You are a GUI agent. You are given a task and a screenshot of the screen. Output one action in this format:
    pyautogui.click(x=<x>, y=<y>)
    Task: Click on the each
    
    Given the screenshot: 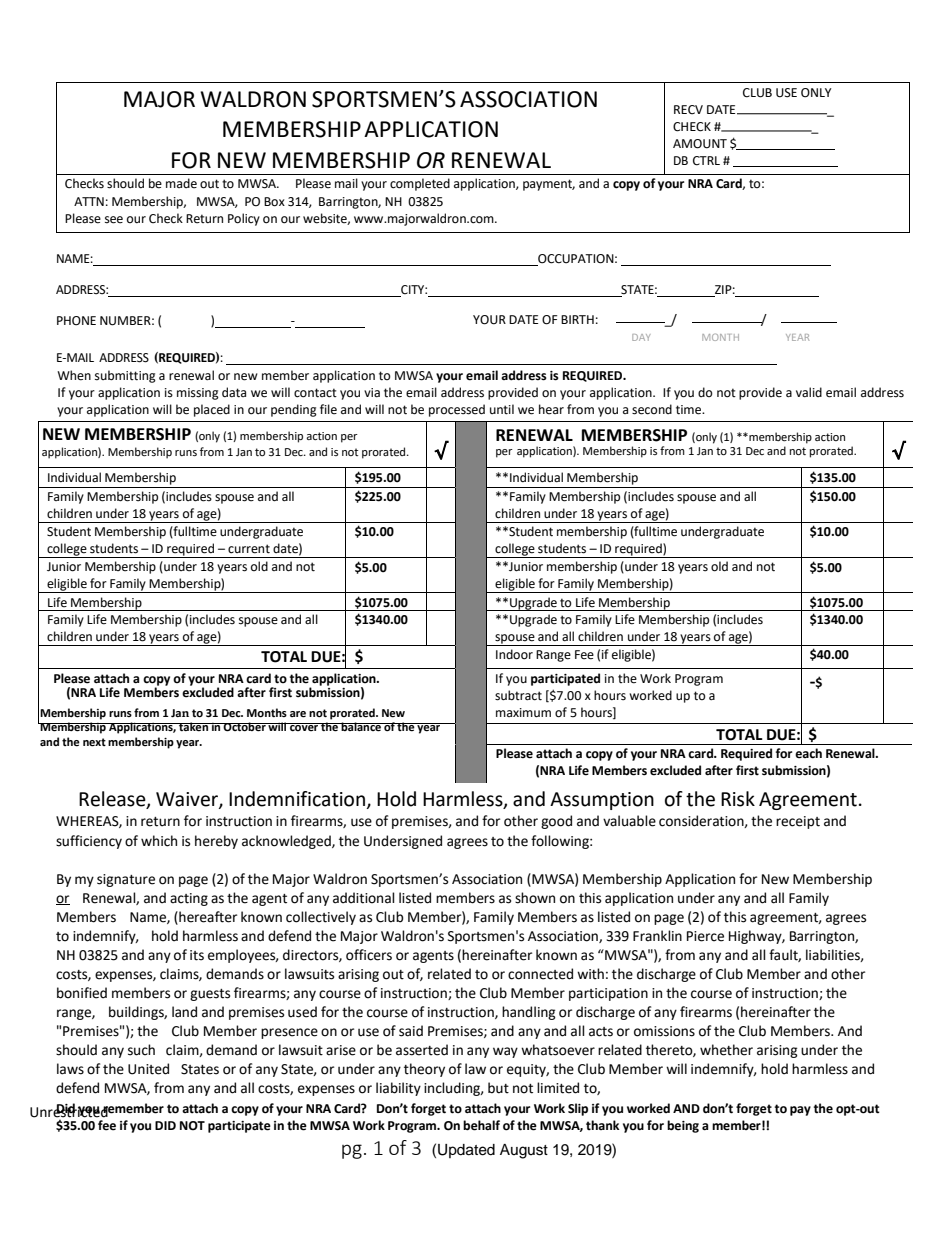 What is the action you would take?
    pyautogui.click(x=808, y=753)
